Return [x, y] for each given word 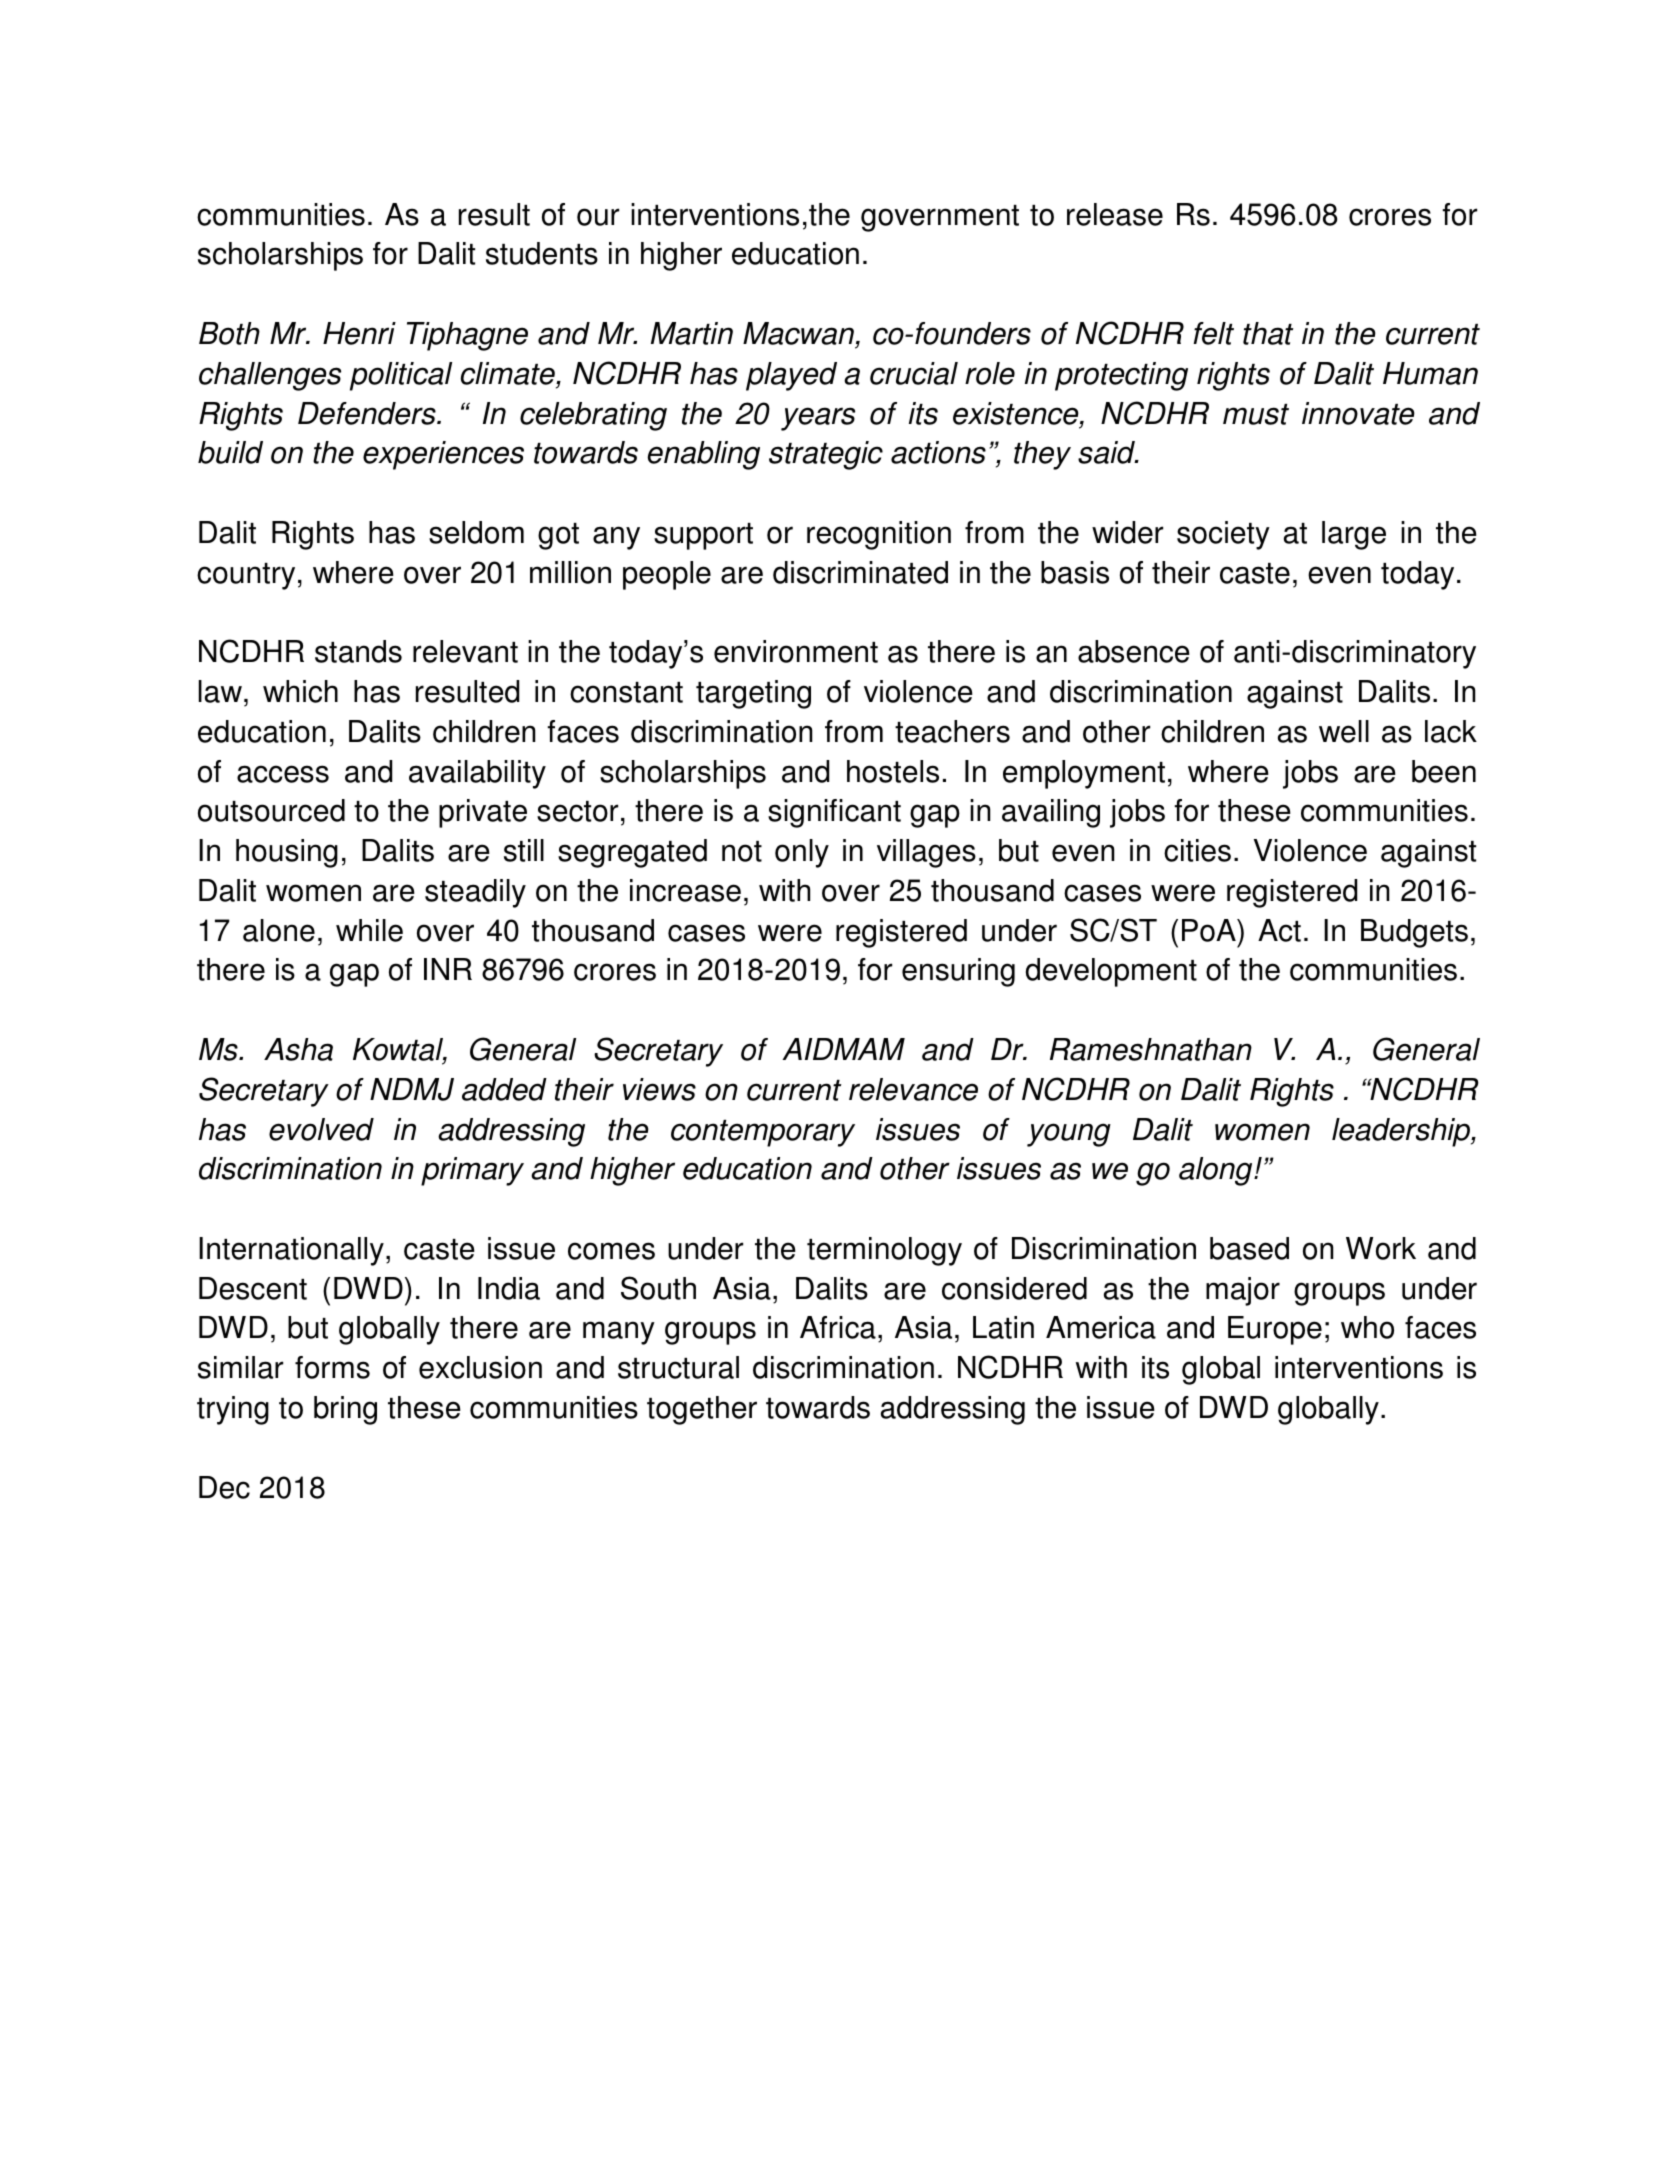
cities [1197, 850]
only [802, 853]
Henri [359, 333]
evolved [321, 1129]
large [1354, 535]
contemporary [763, 1133]
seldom [476, 532]
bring [345, 1410]
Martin [692, 333]
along [1217, 1171]
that [1268, 333]
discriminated [860, 572]
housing [287, 853]
